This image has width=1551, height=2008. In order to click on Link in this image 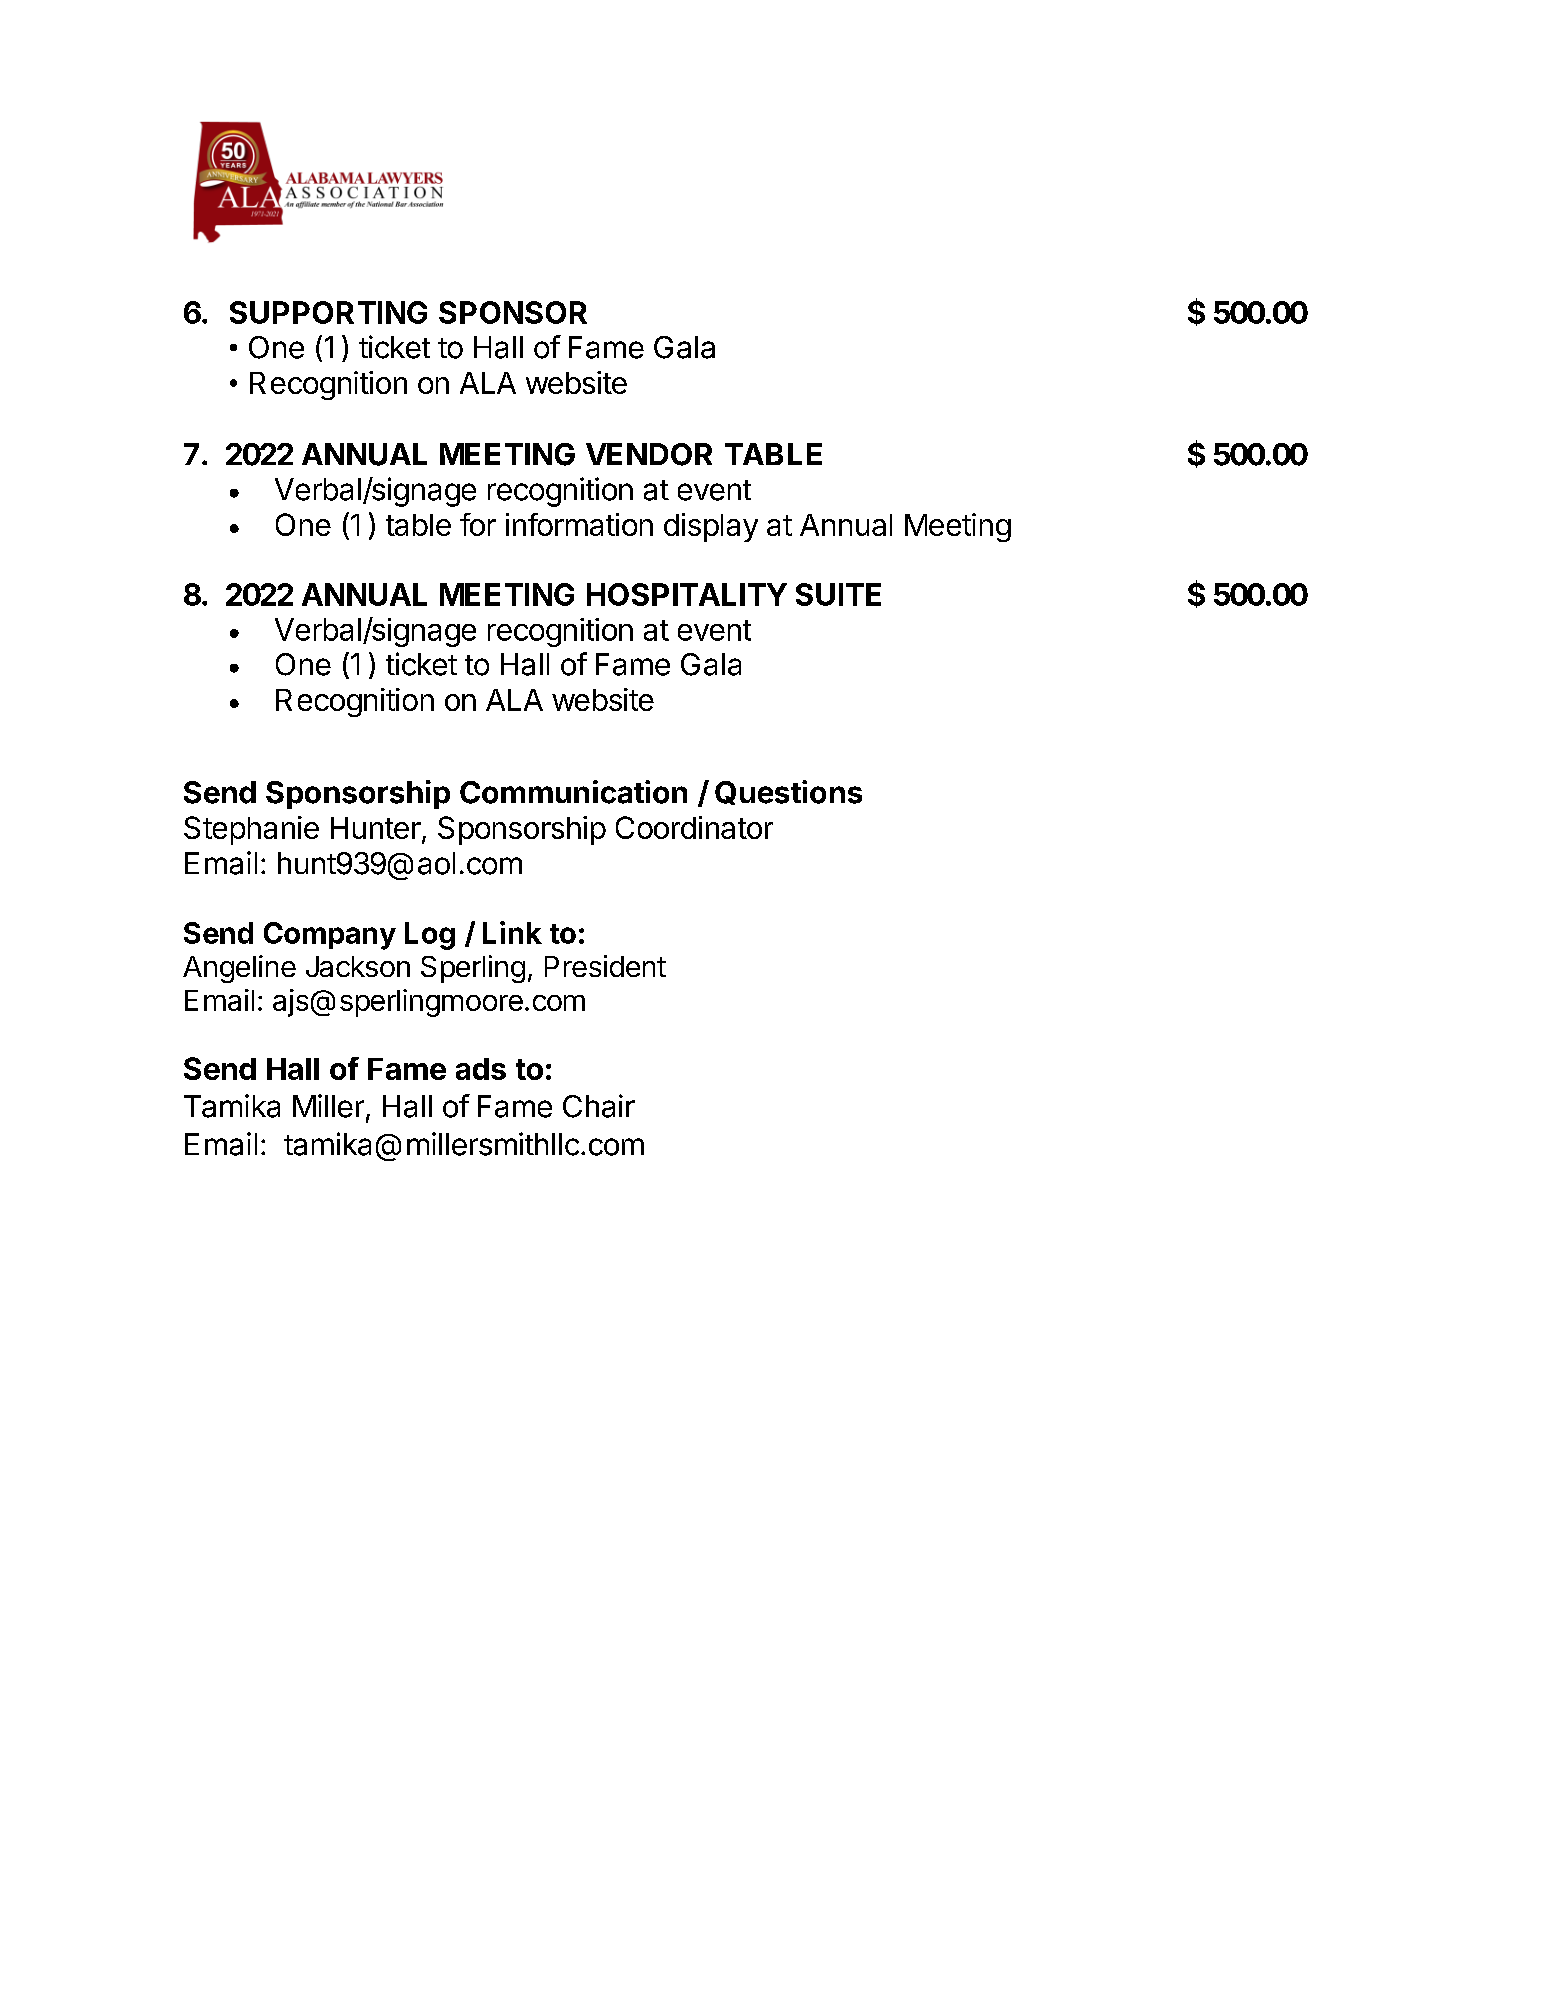, I will do `click(512, 932)`.
